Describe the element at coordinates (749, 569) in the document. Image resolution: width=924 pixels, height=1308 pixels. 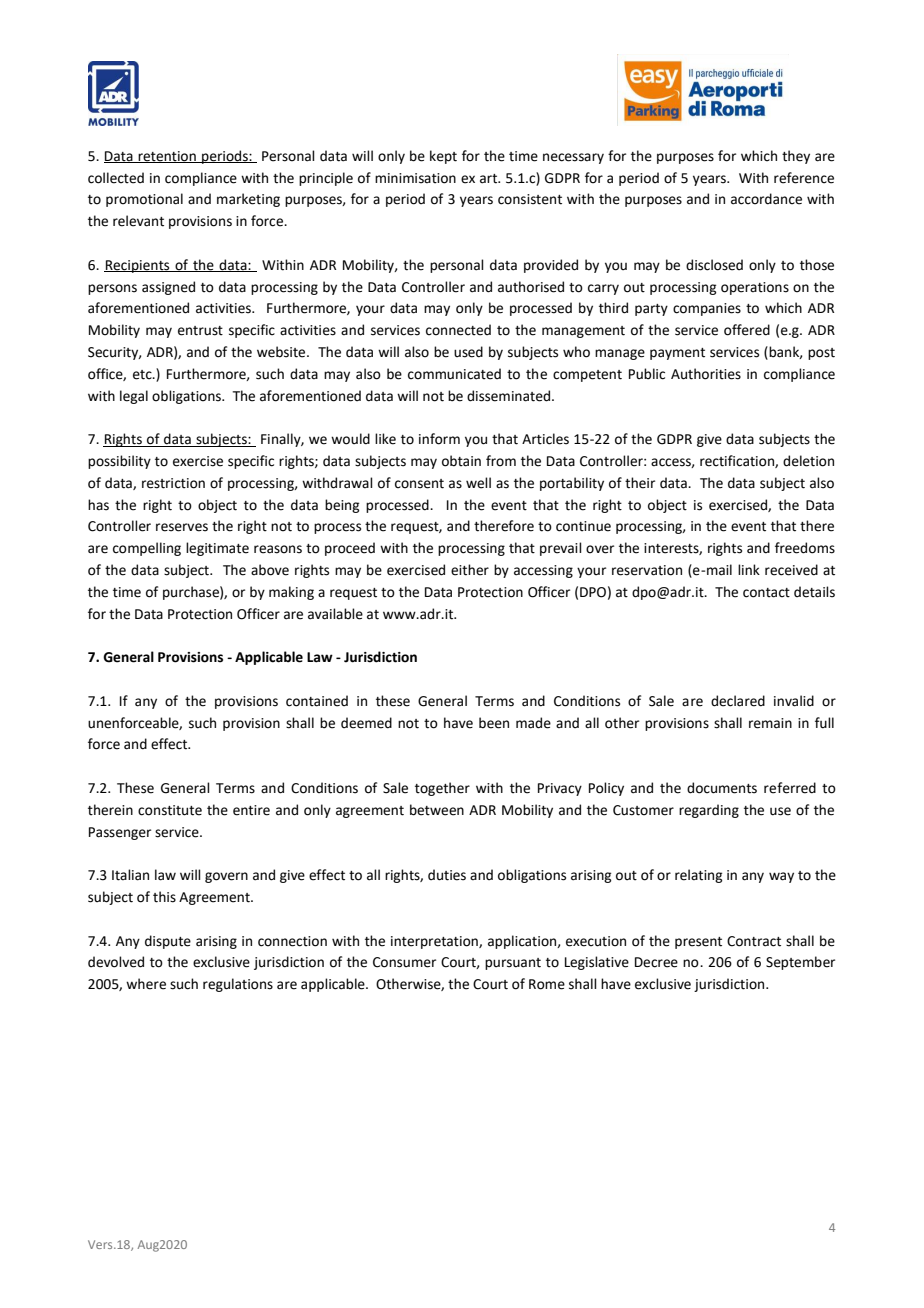
I see `link` at that location.
